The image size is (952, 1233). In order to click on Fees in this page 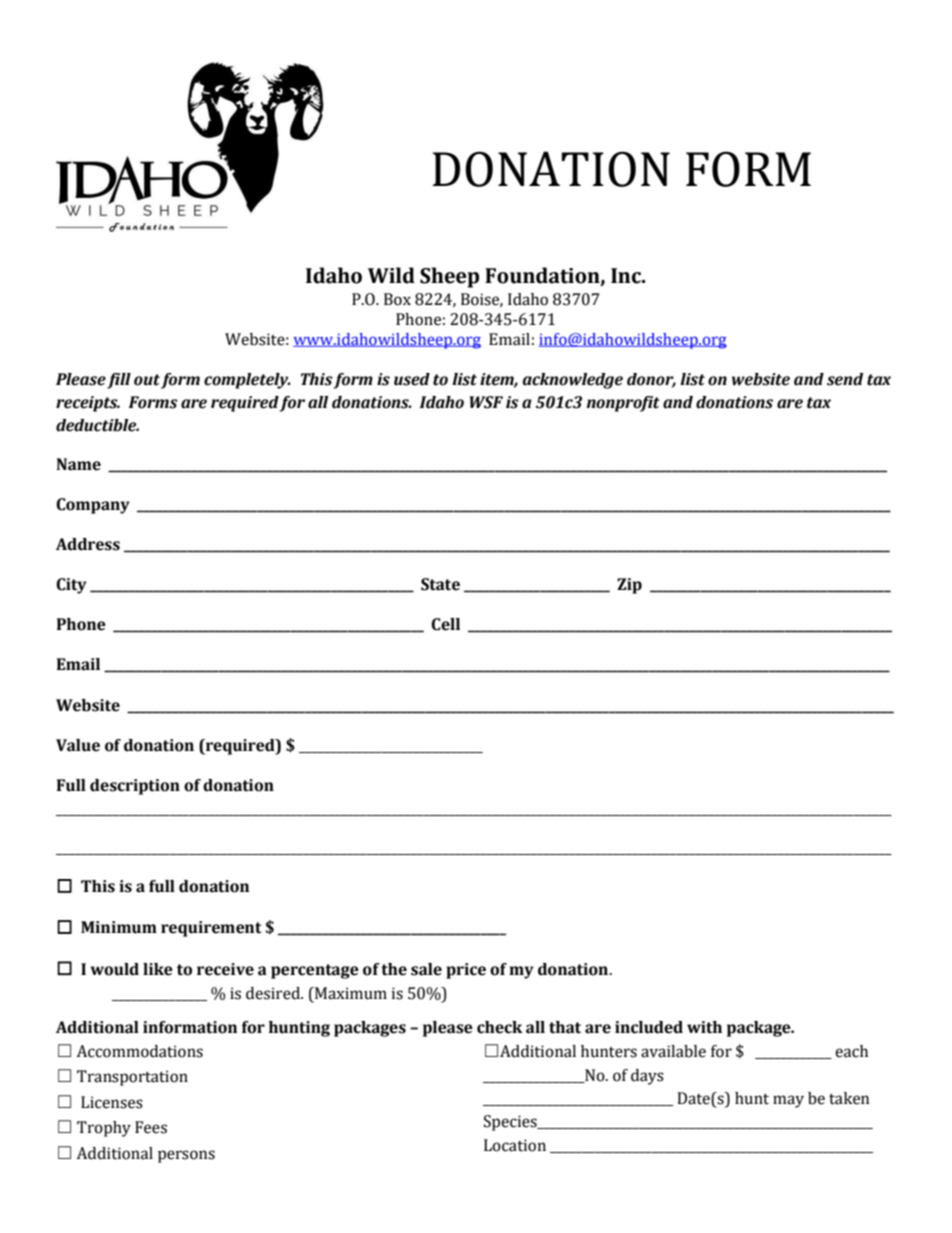, I will do `click(151, 1127)`.
